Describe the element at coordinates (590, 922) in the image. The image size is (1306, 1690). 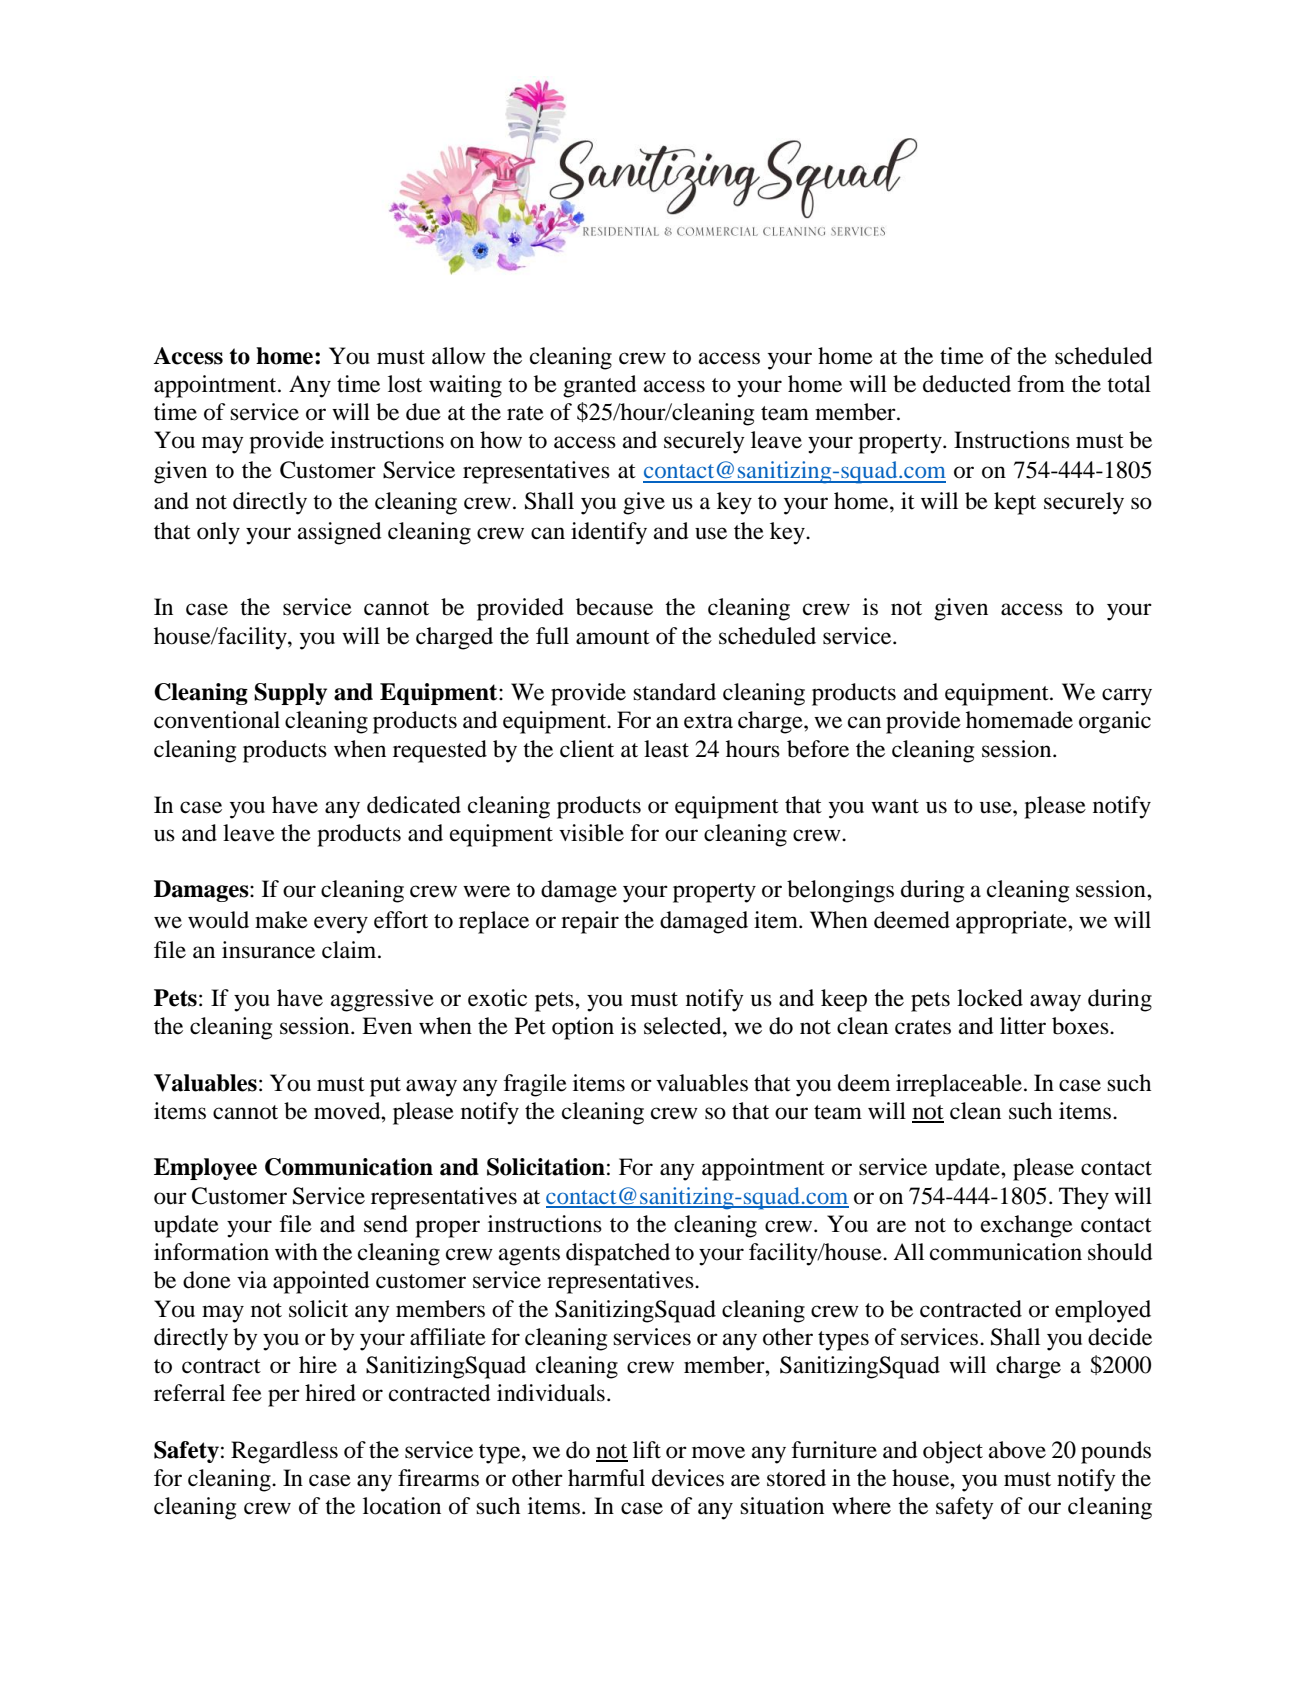
I see `repair` at that location.
